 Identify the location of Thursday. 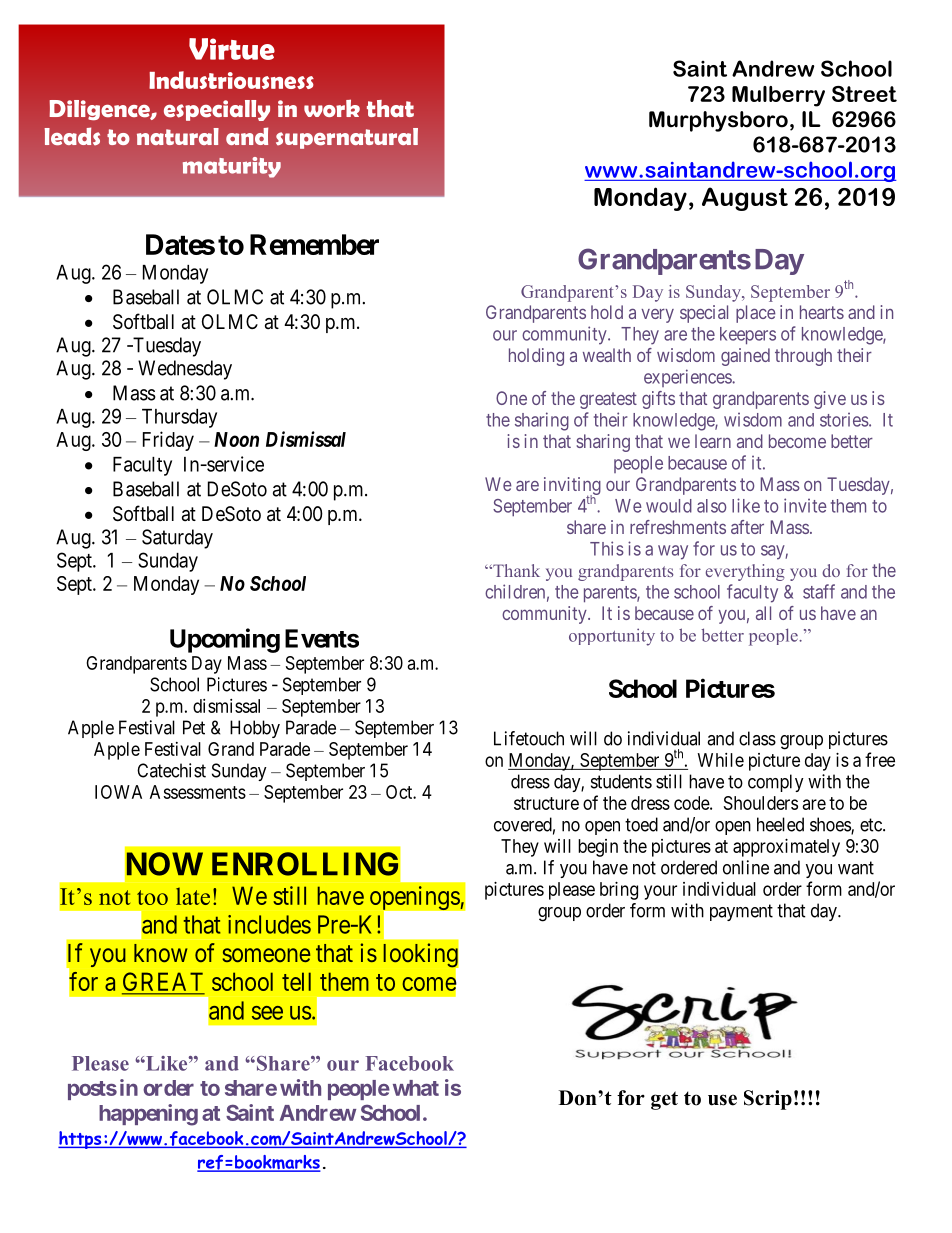
(179, 418).
